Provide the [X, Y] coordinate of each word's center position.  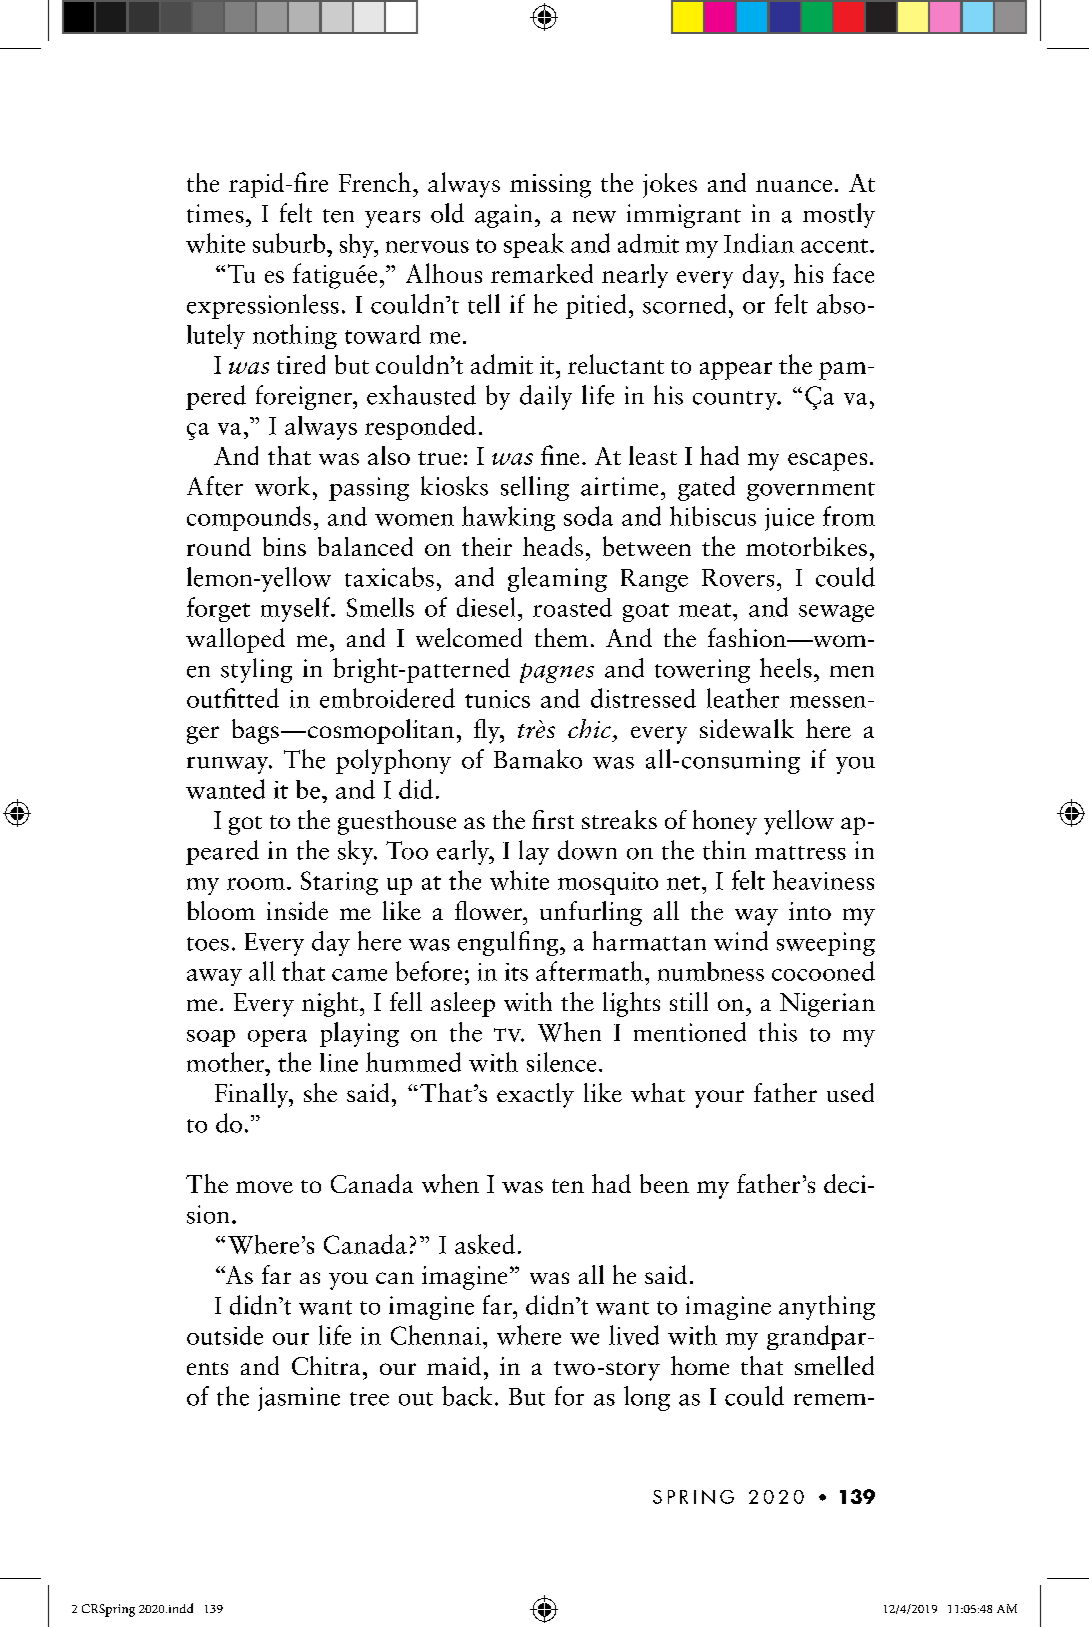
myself [297, 609]
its [516, 972]
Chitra [326, 1365]
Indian [759, 243]
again [503, 216]
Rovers [738, 578]
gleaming [557, 579]
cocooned [823, 971]
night [330, 1004]
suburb [290, 243]
